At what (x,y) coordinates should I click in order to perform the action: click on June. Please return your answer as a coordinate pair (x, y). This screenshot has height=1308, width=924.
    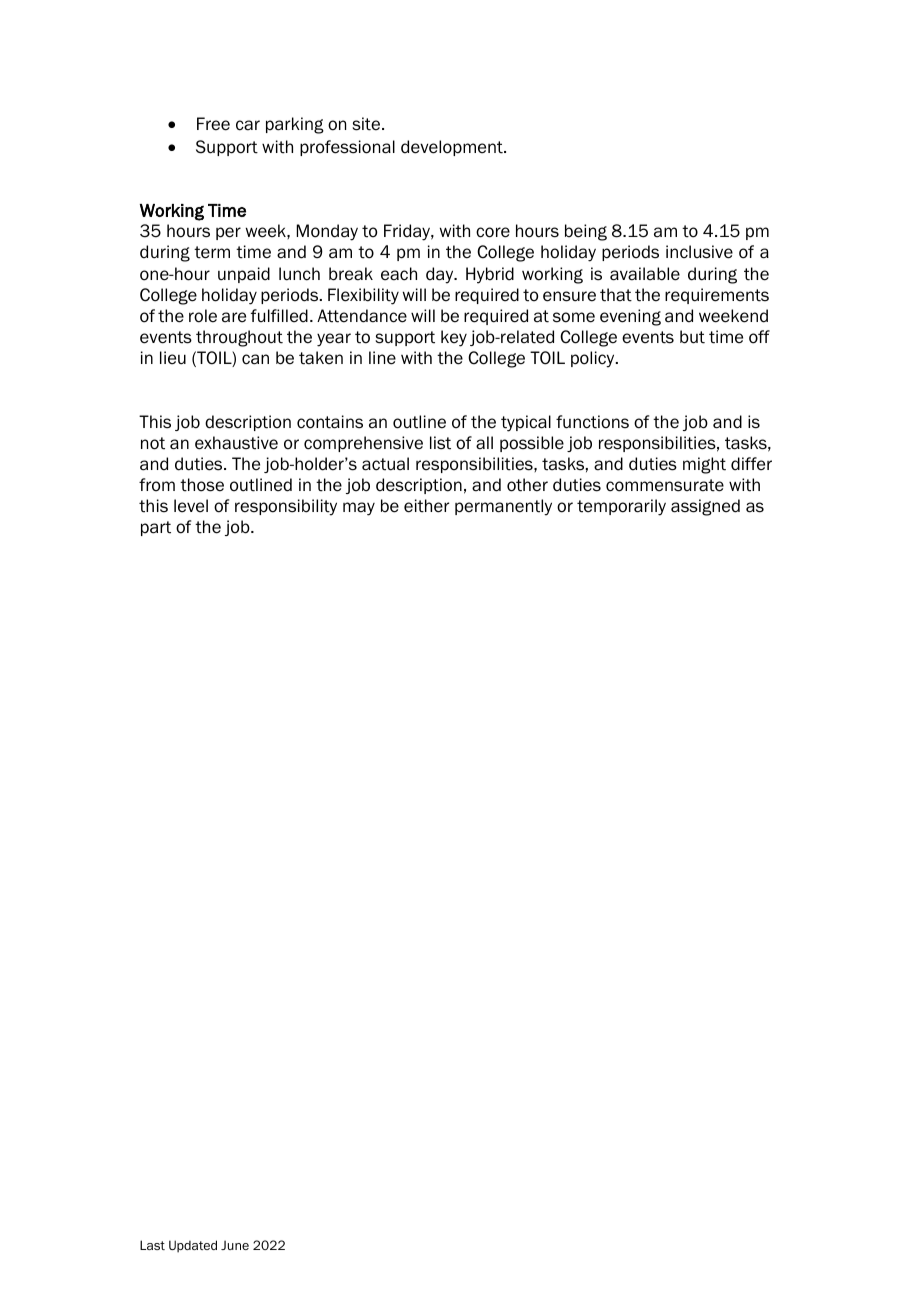
    Looking at the image, I should click on (235, 1245).
